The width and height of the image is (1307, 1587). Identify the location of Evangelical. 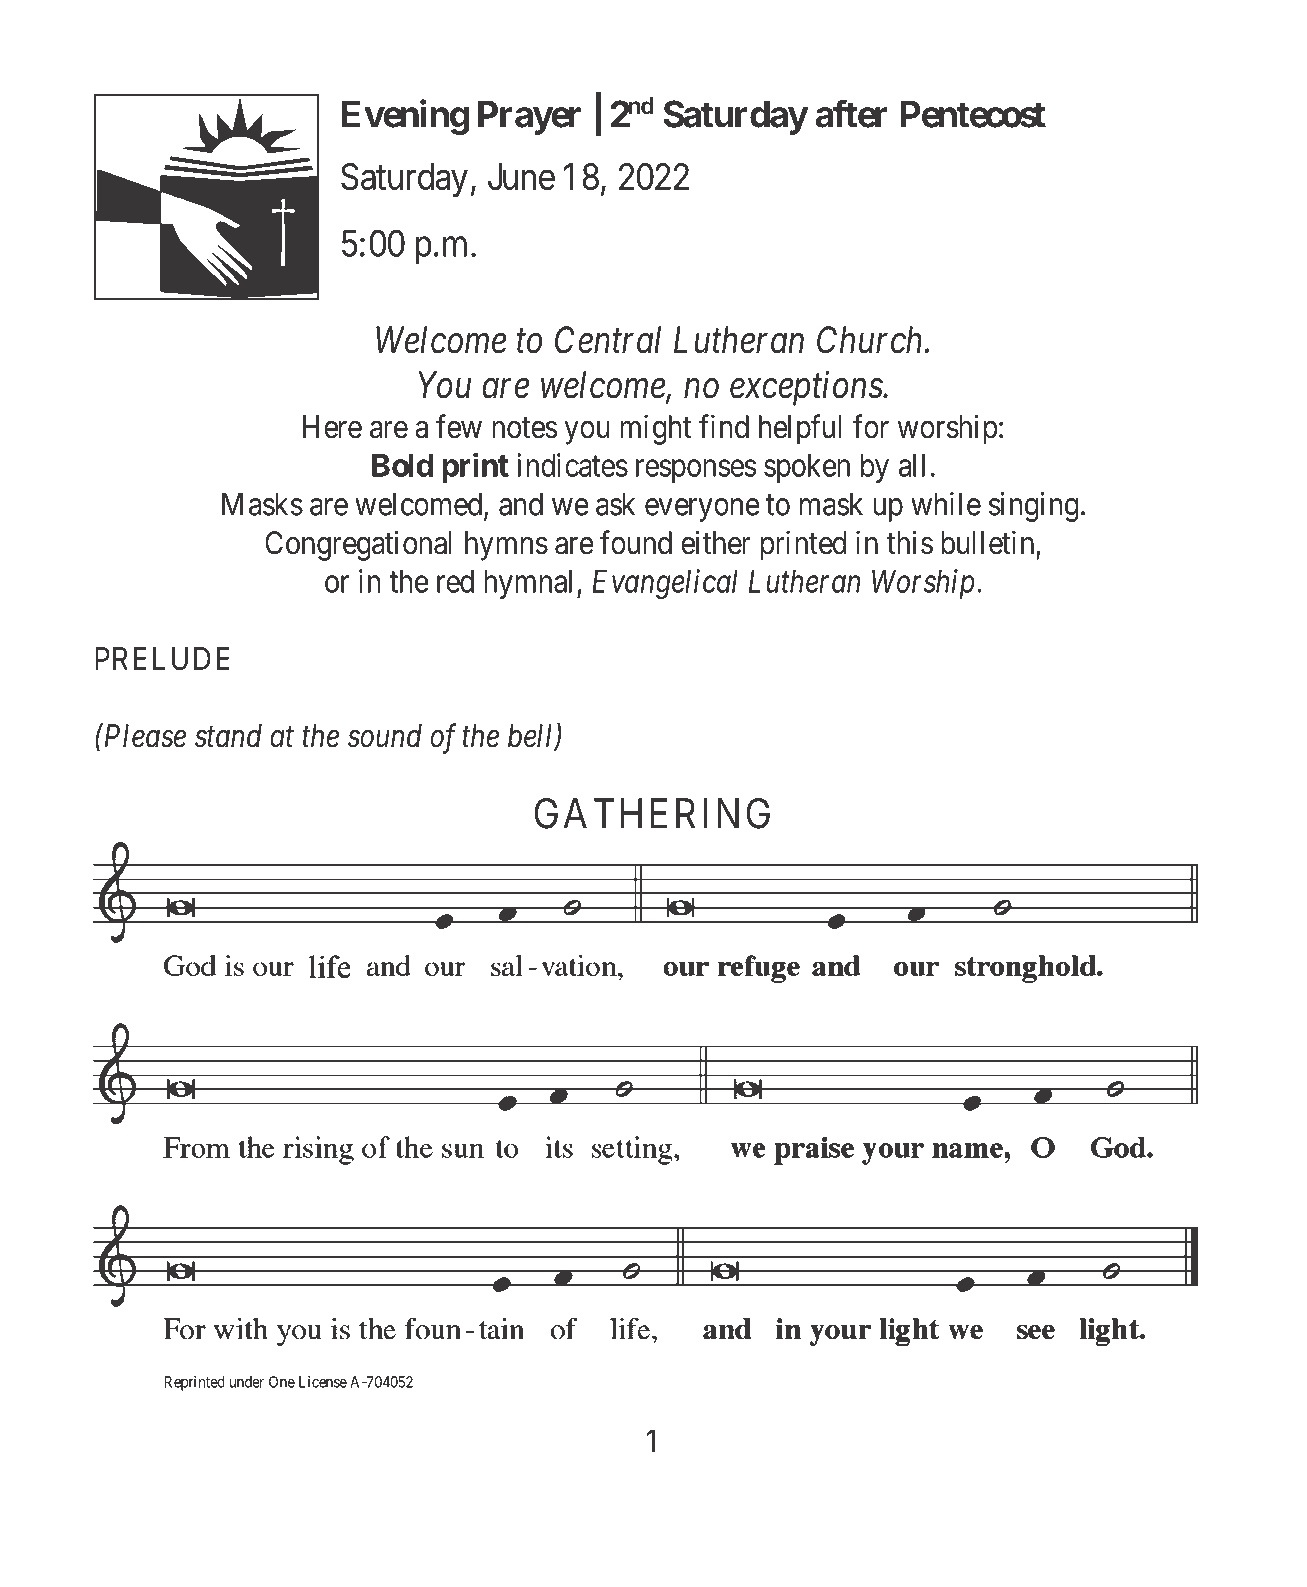
(665, 584).
